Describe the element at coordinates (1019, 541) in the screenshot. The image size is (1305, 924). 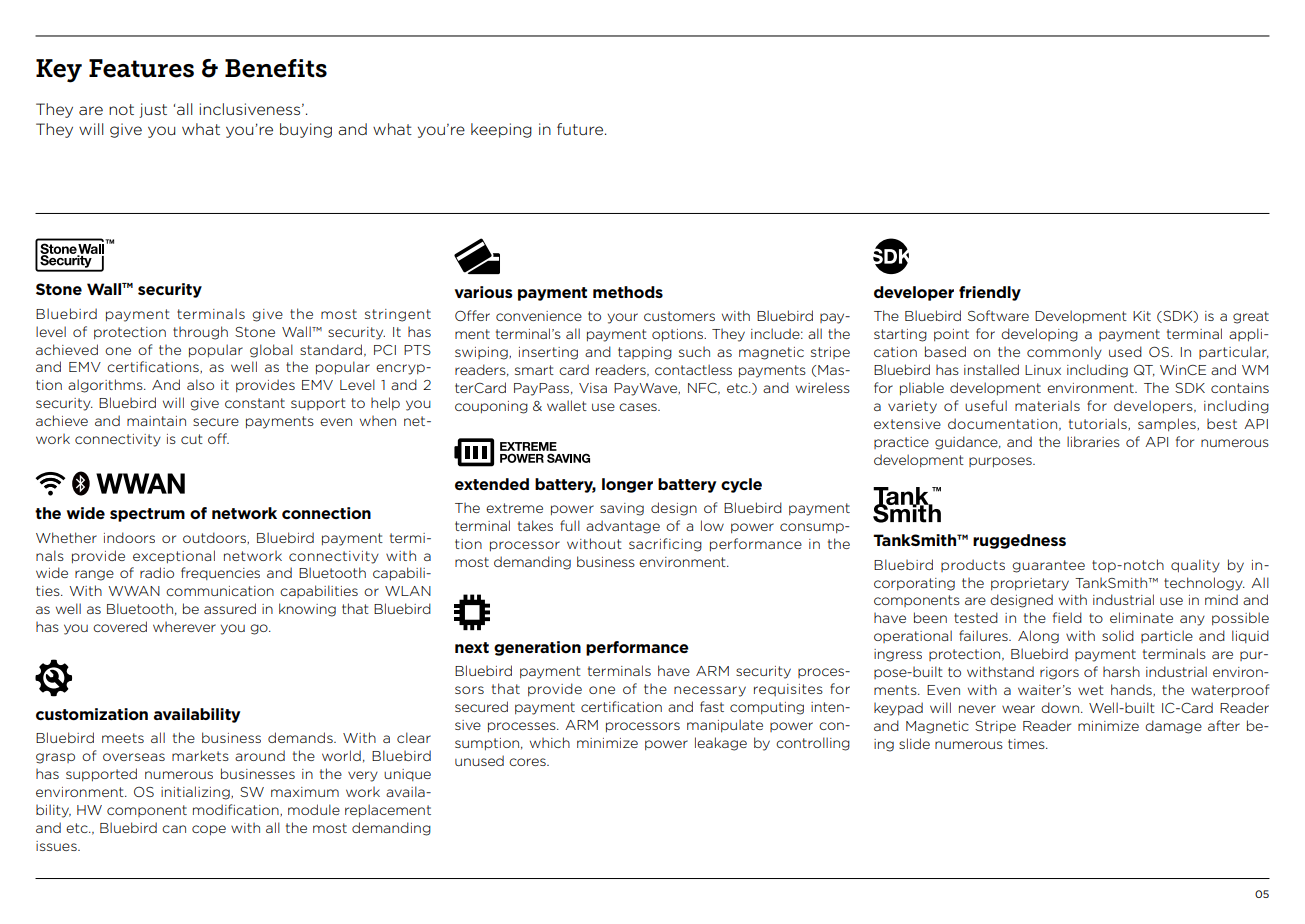
I see `ruggedness` at that location.
